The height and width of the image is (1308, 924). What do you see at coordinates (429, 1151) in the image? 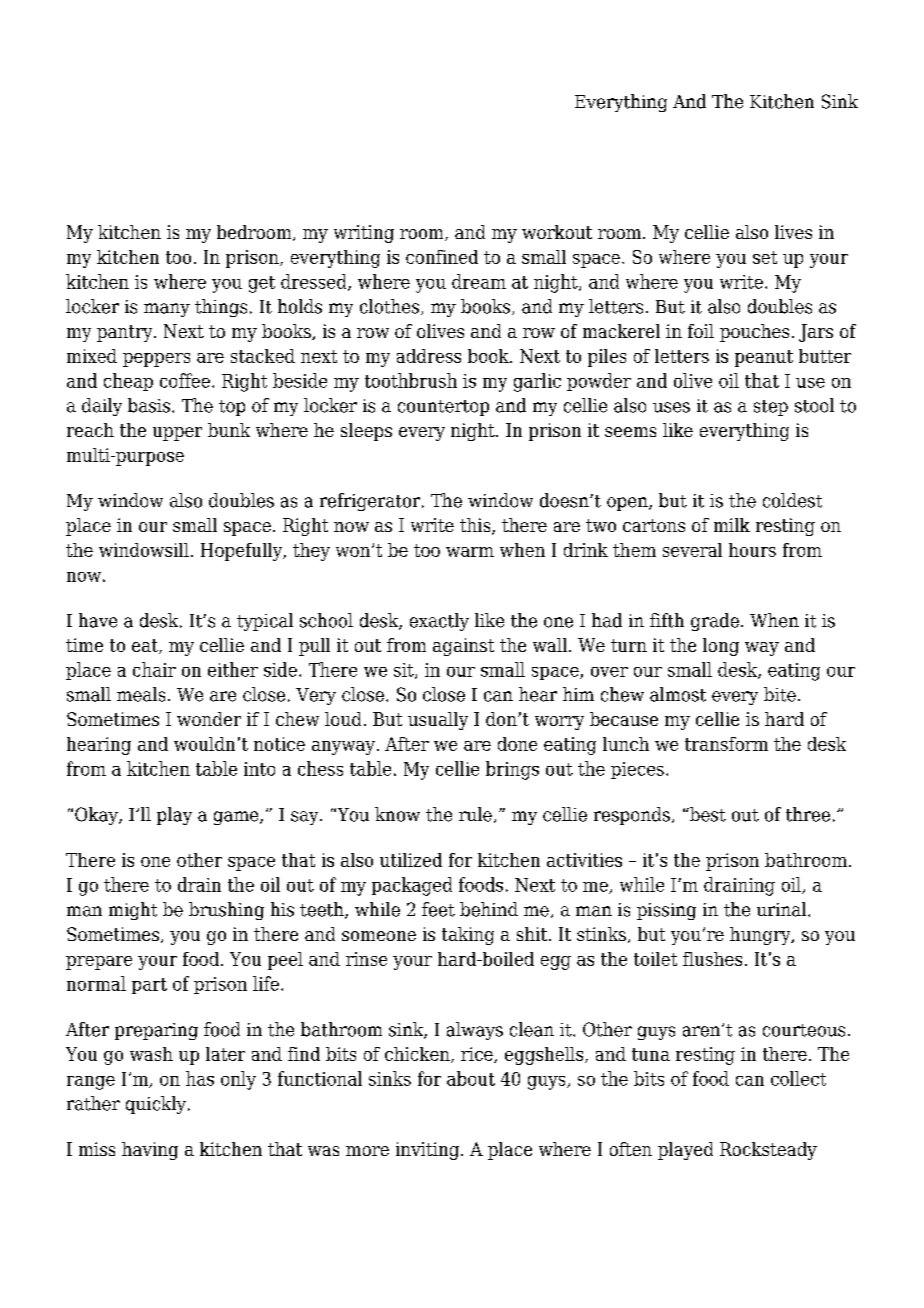
I see `inviting` at bounding box center [429, 1151].
